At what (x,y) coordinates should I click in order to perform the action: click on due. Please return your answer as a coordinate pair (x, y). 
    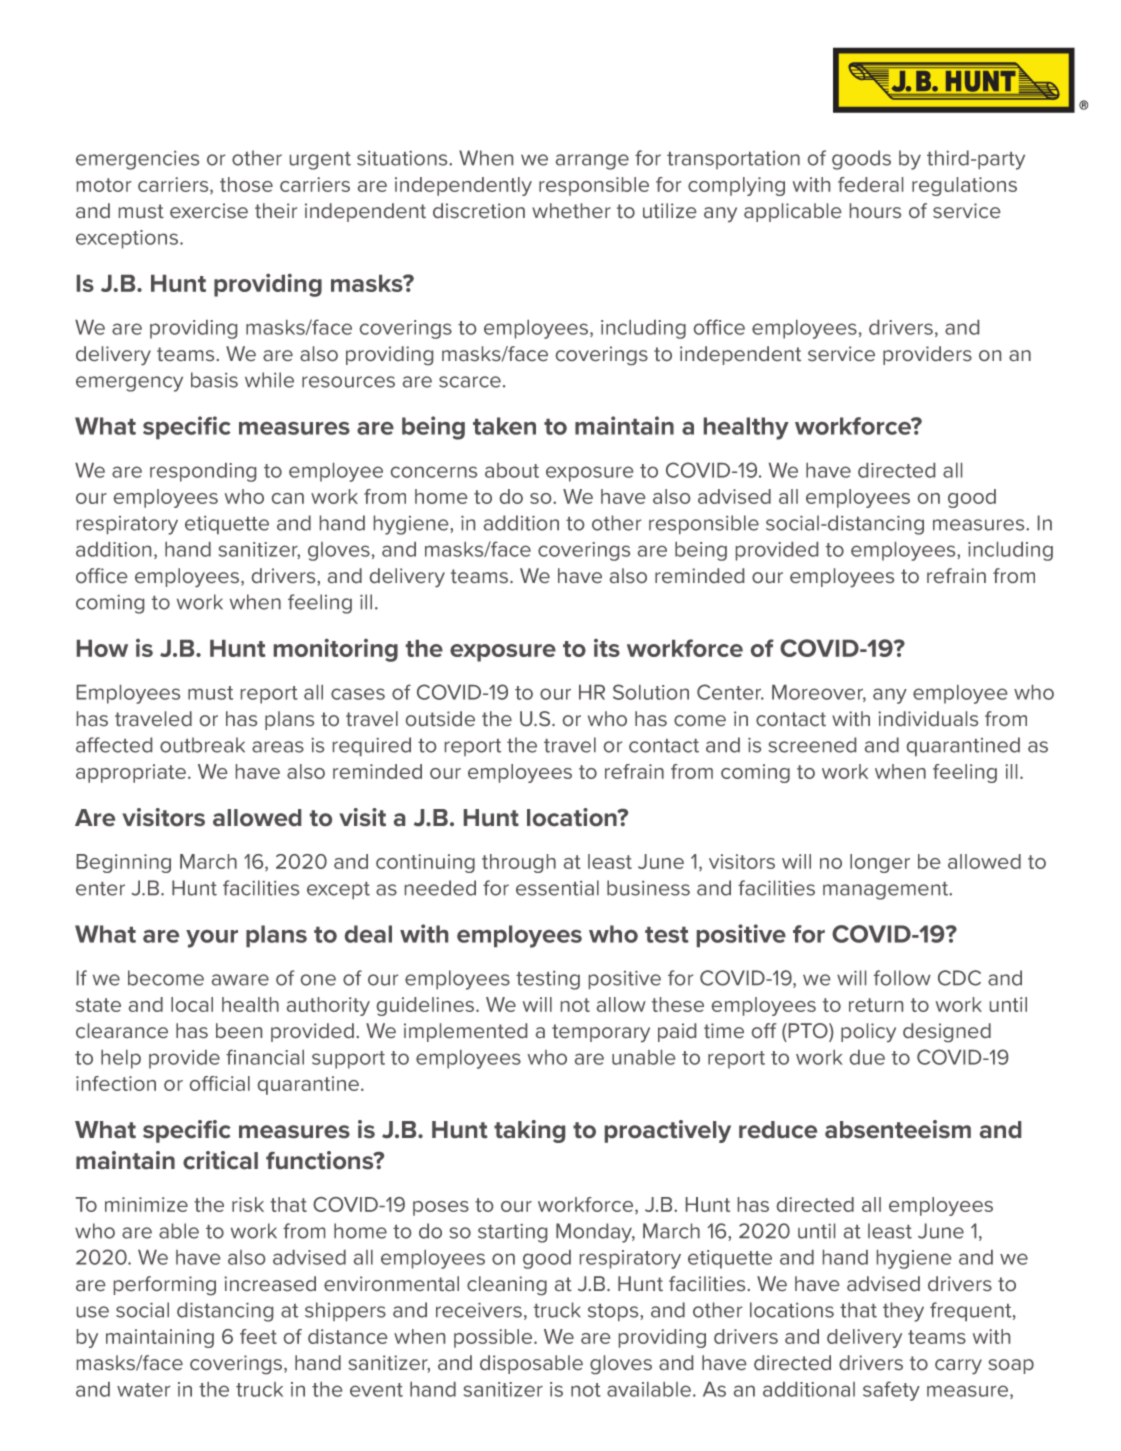
    Looking at the image, I should click on (867, 1057).
